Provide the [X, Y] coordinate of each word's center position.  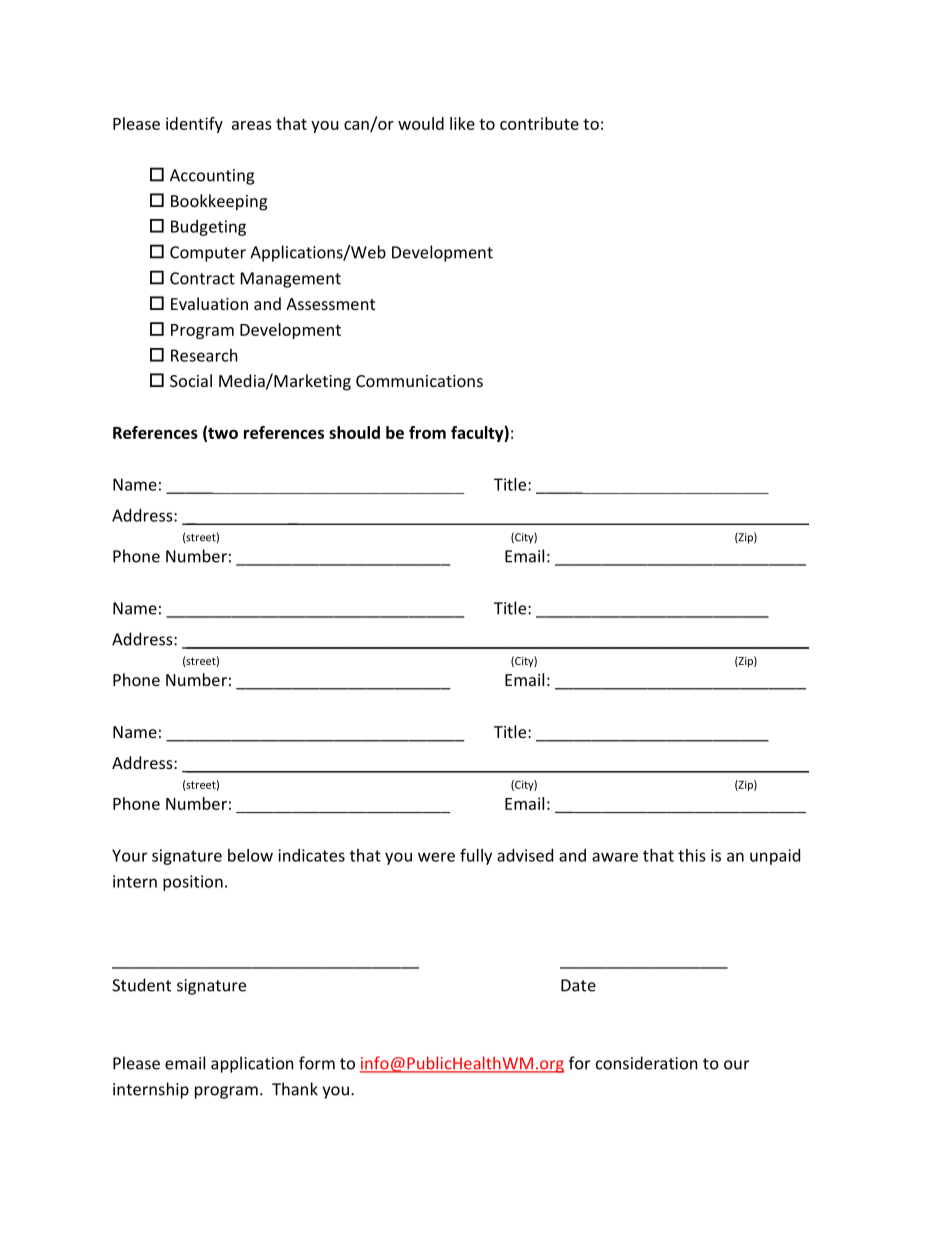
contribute [539, 123]
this [692, 855]
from [427, 432]
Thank [295, 1089]
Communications [419, 381]
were [436, 857]
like [462, 123]
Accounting [212, 177]
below [250, 855]
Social [191, 380]
